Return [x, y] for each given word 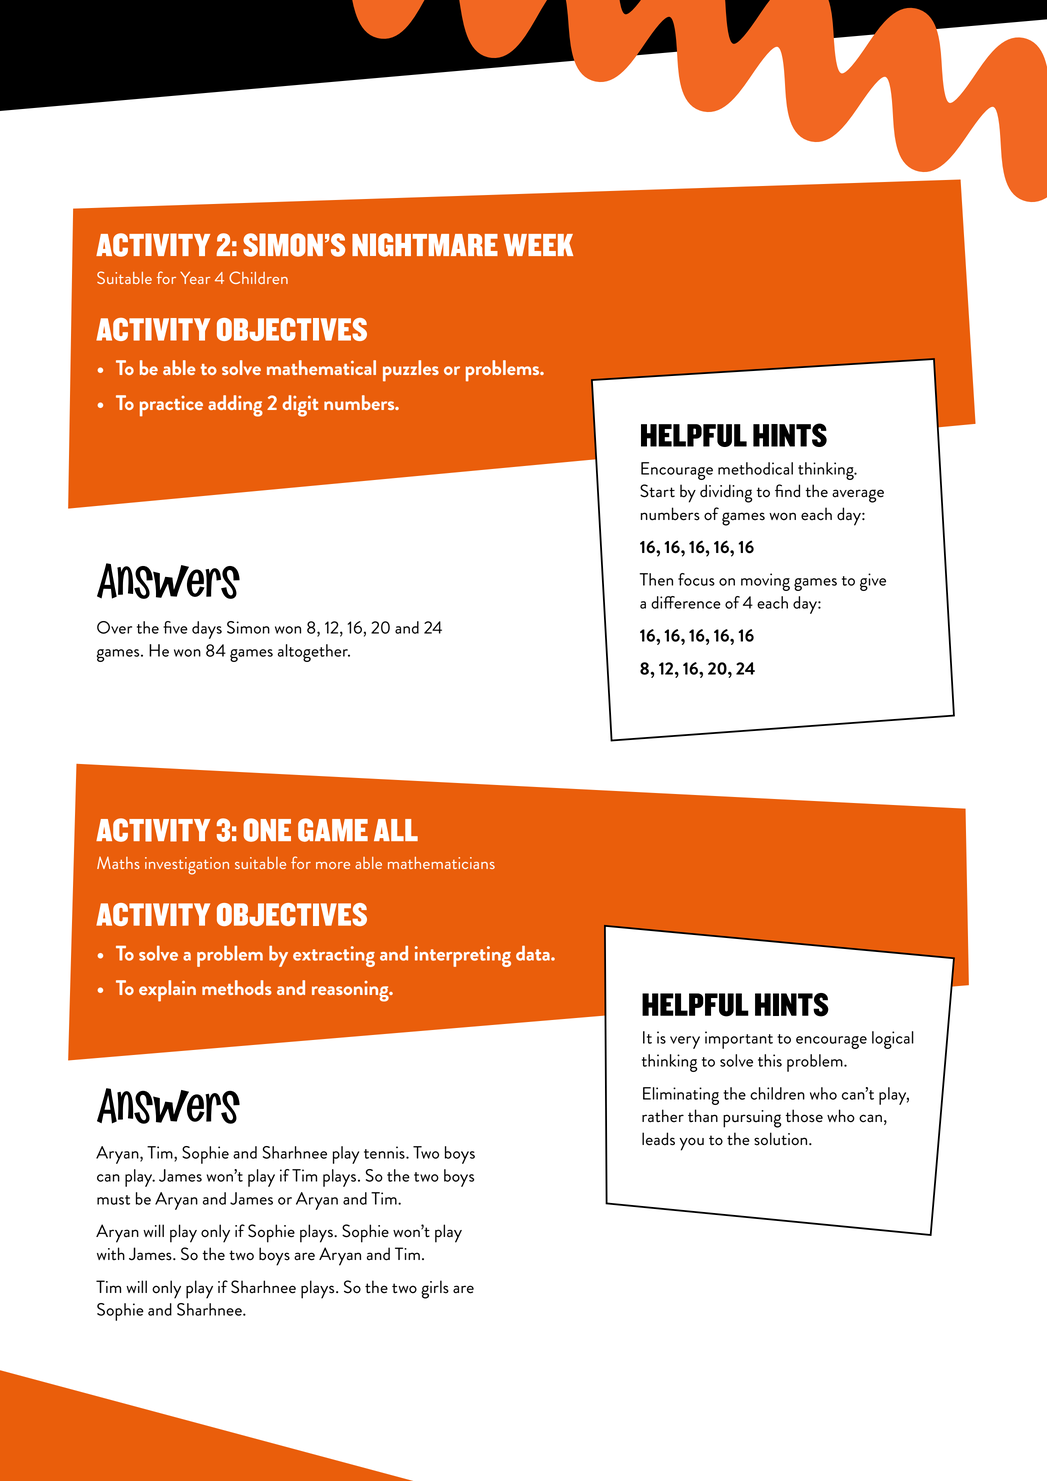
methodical [755, 468]
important [739, 1040]
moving [765, 582]
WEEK [538, 245]
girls [435, 1289]
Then [656, 579]
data [534, 953]
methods [237, 987]
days [207, 630]
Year [195, 277]
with [111, 1253]
